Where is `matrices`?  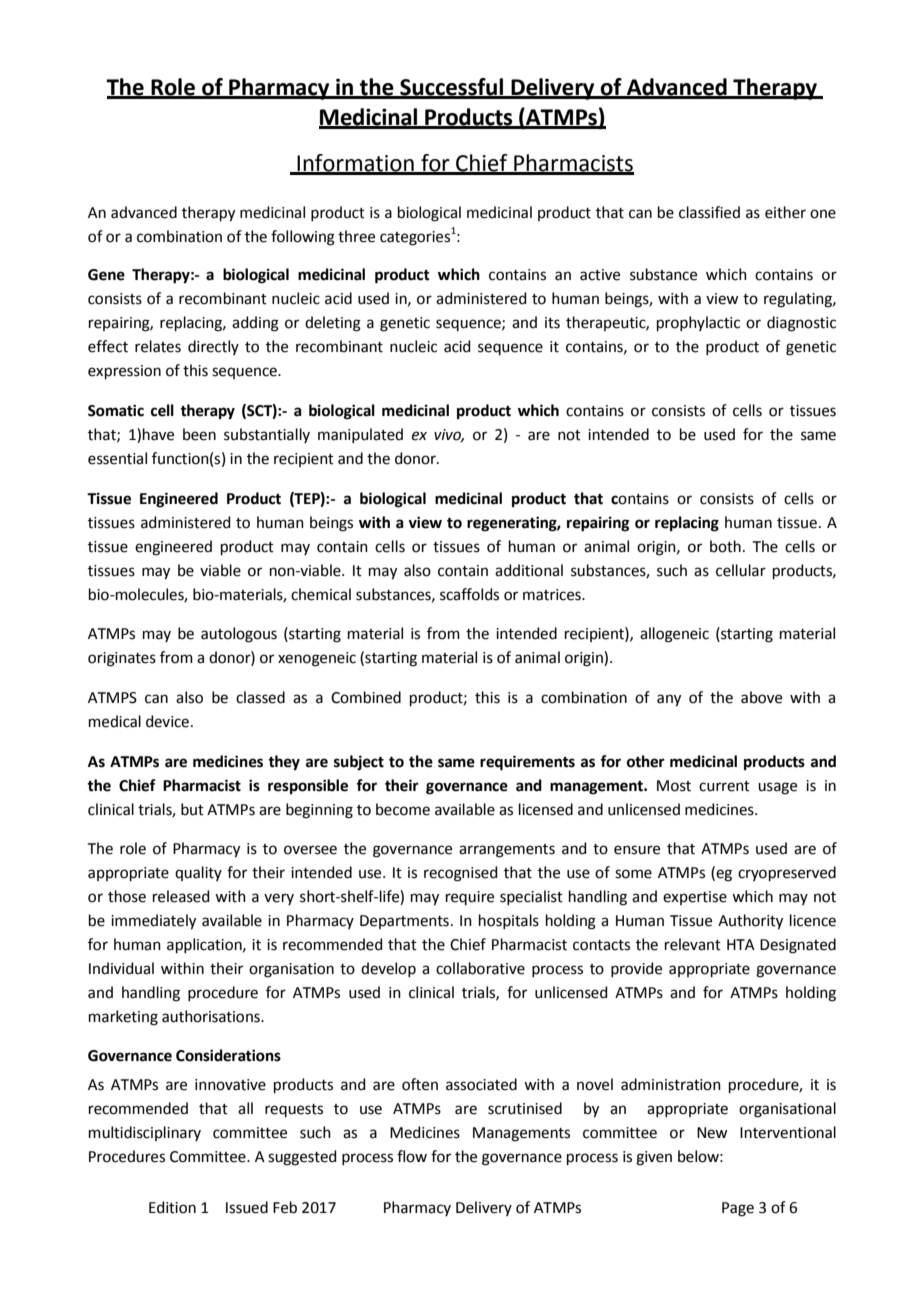
matrices is located at coordinates (553, 595).
